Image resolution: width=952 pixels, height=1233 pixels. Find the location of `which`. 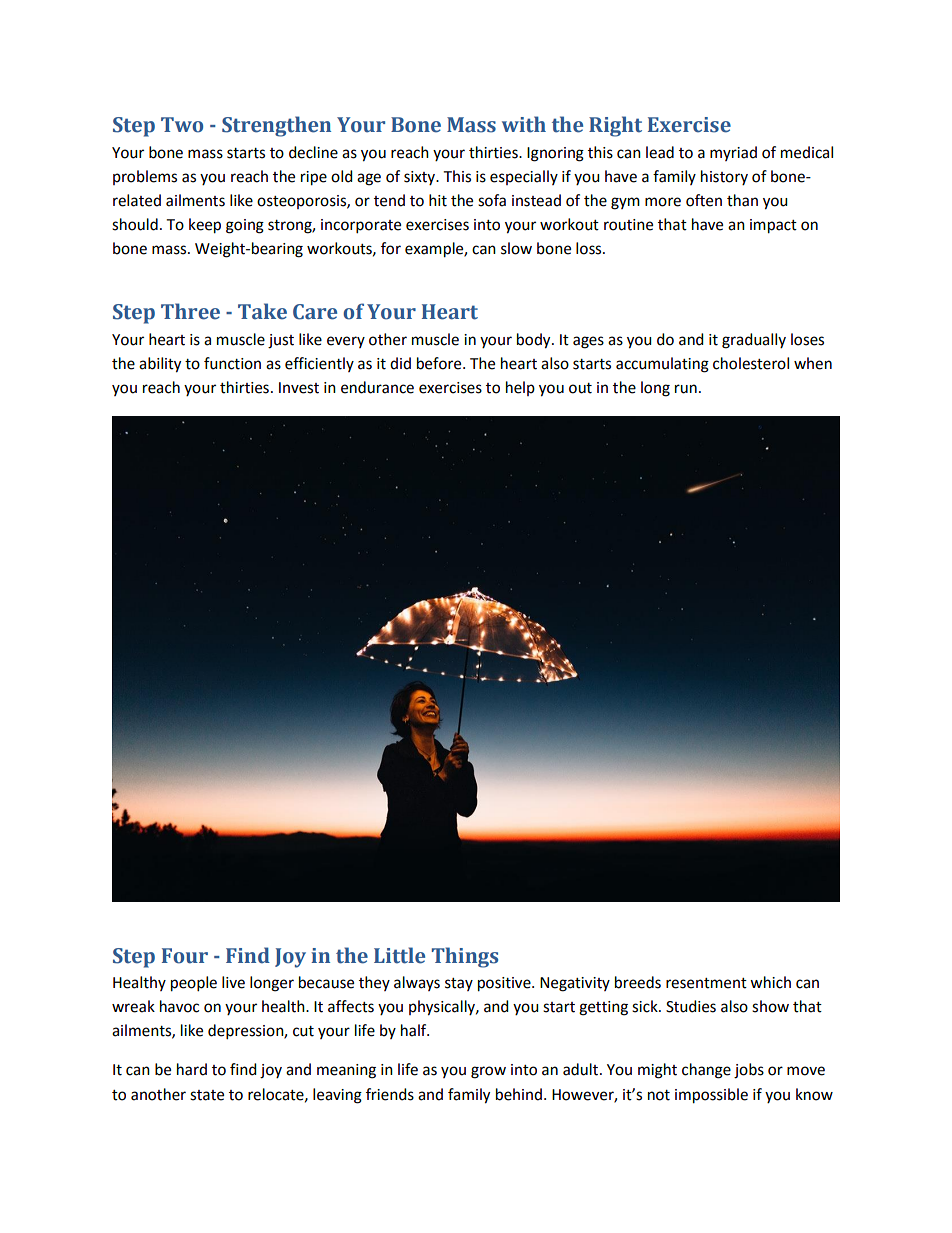

which is located at coordinates (770, 982).
